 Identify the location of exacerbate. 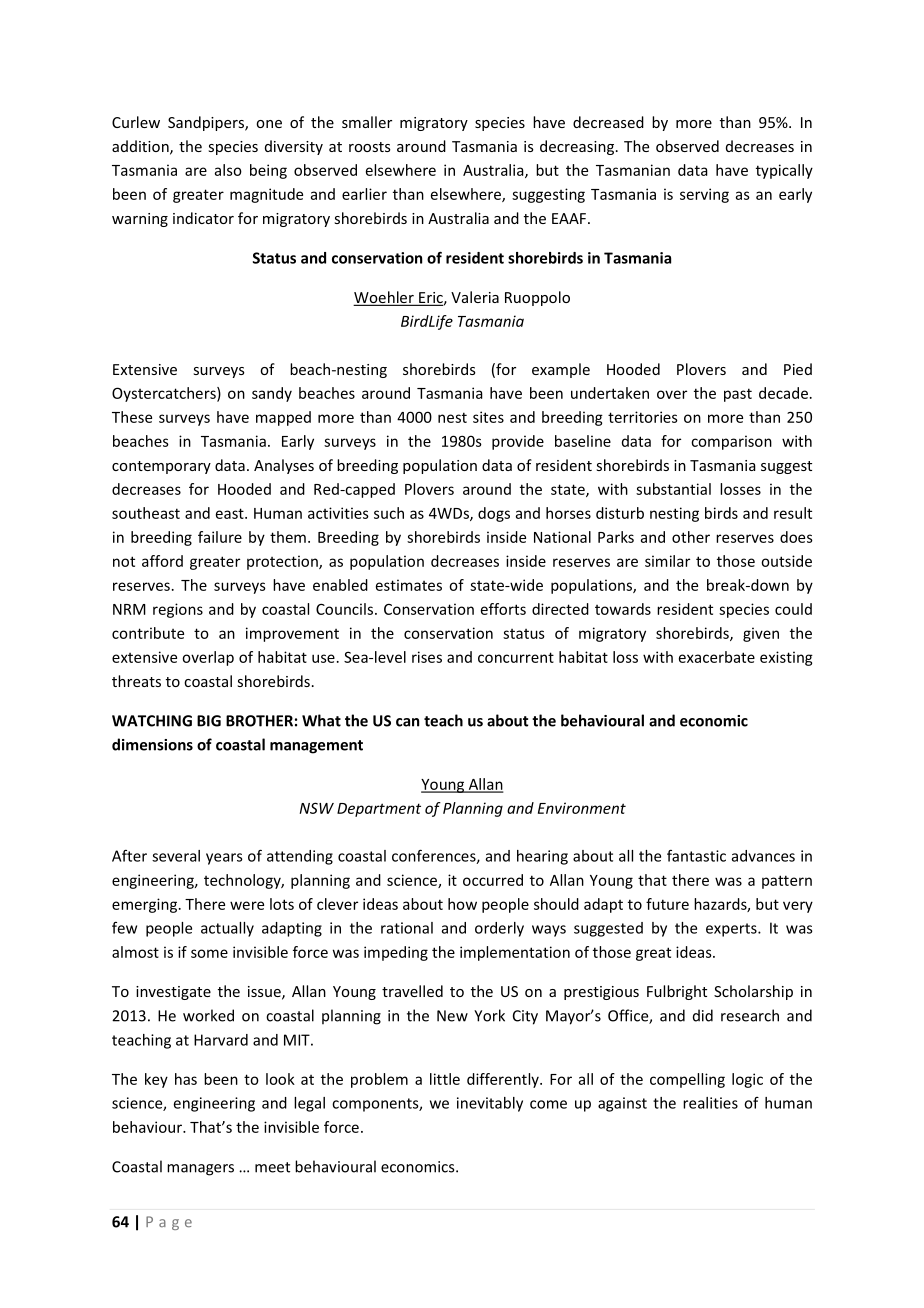
(717, 657).
